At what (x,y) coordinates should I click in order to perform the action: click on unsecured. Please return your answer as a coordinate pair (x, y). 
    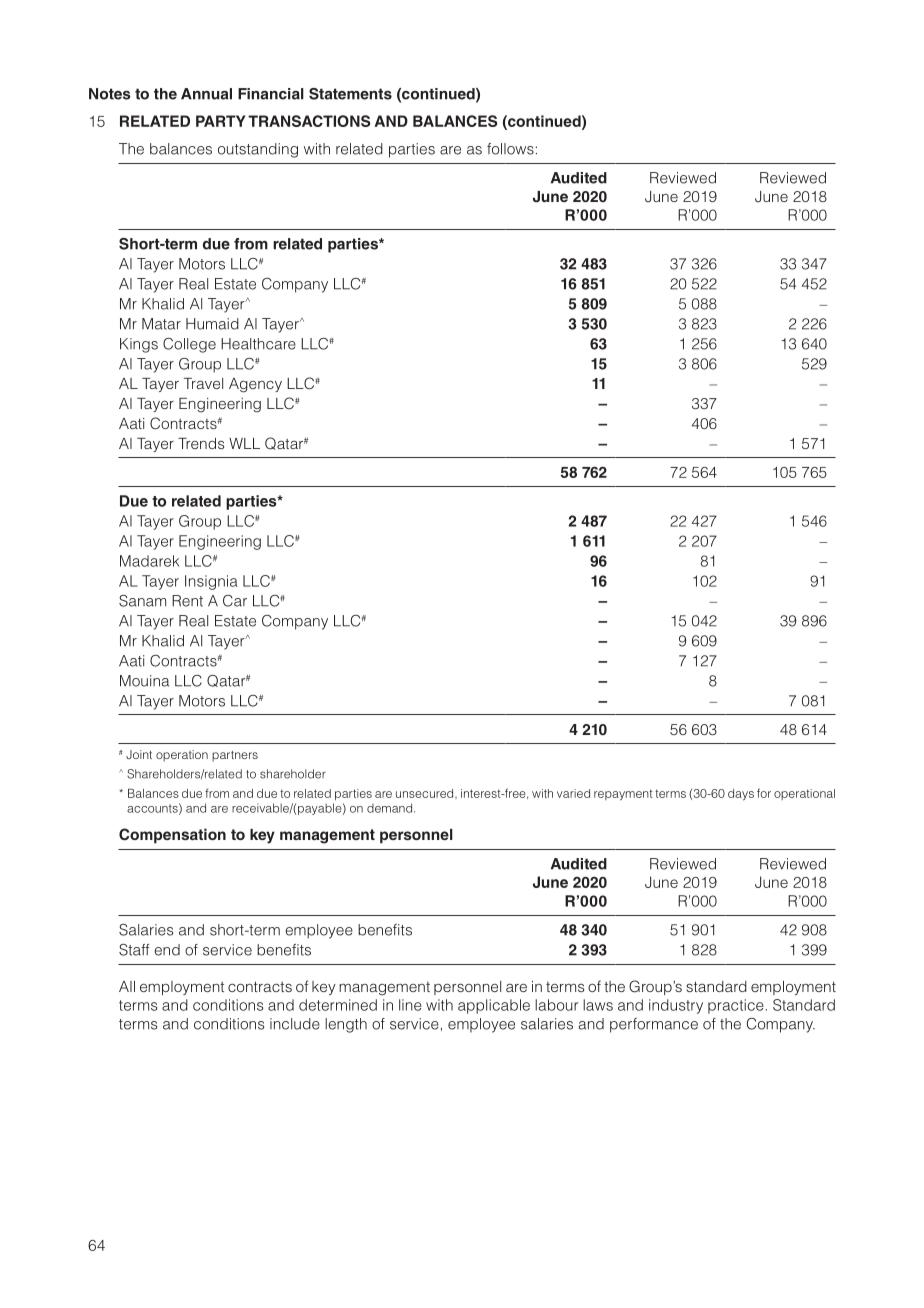
    Looking at the image, I should click on (426, 793).
